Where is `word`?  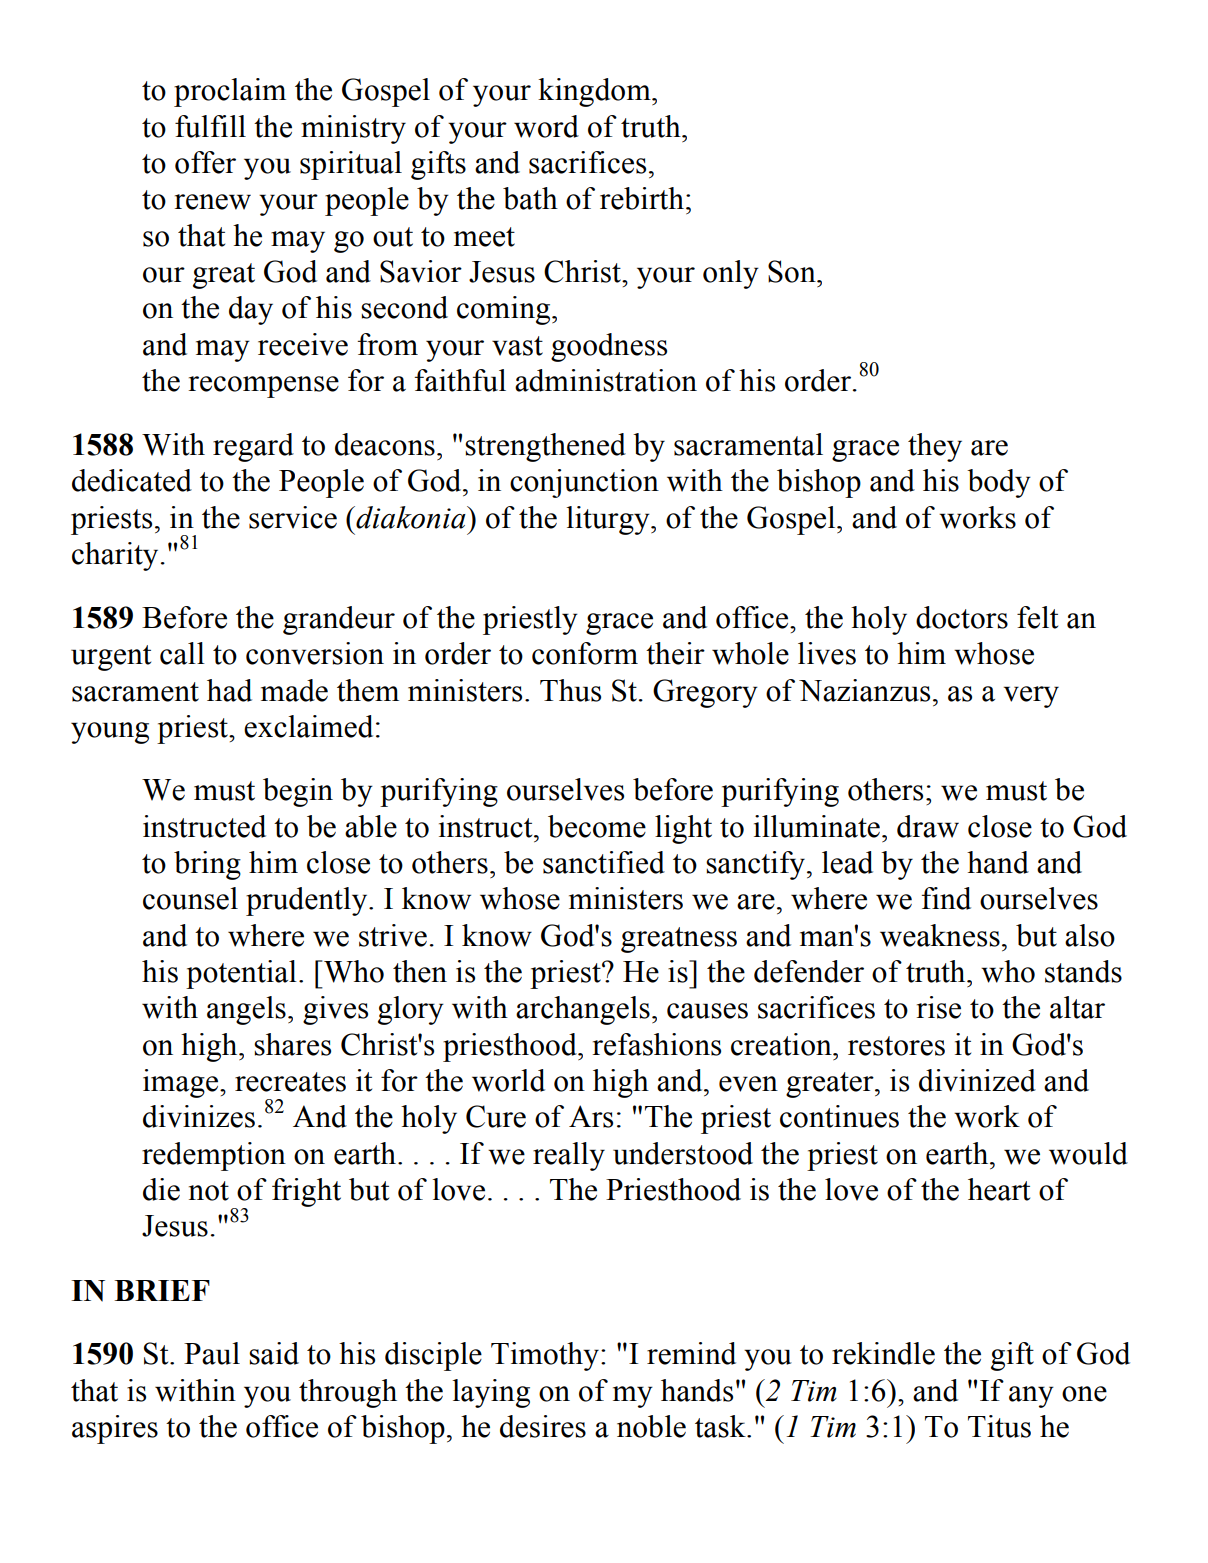
word is located at coordinates (546, 126).
